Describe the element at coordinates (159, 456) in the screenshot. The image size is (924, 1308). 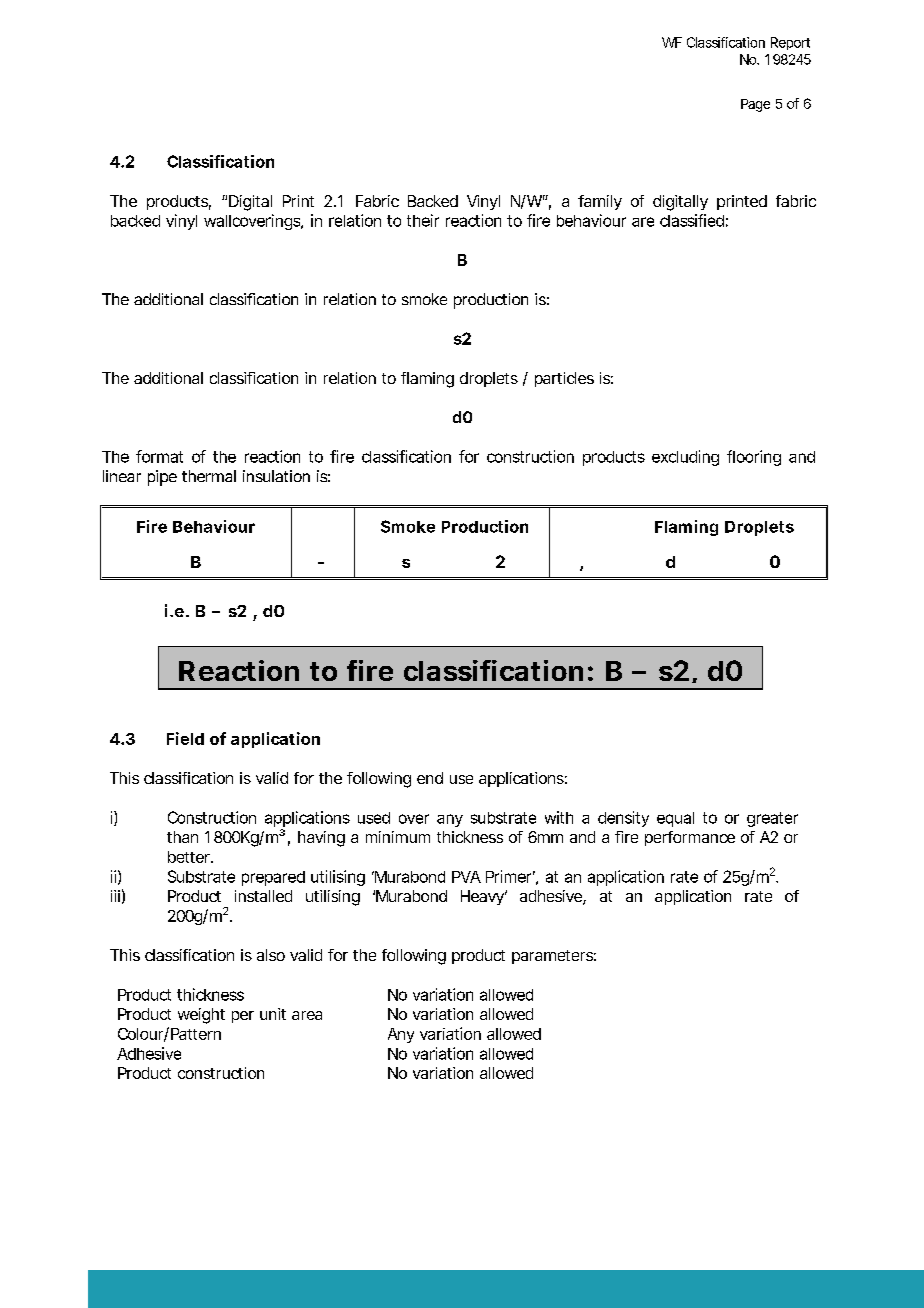
I see `format` at that location.
